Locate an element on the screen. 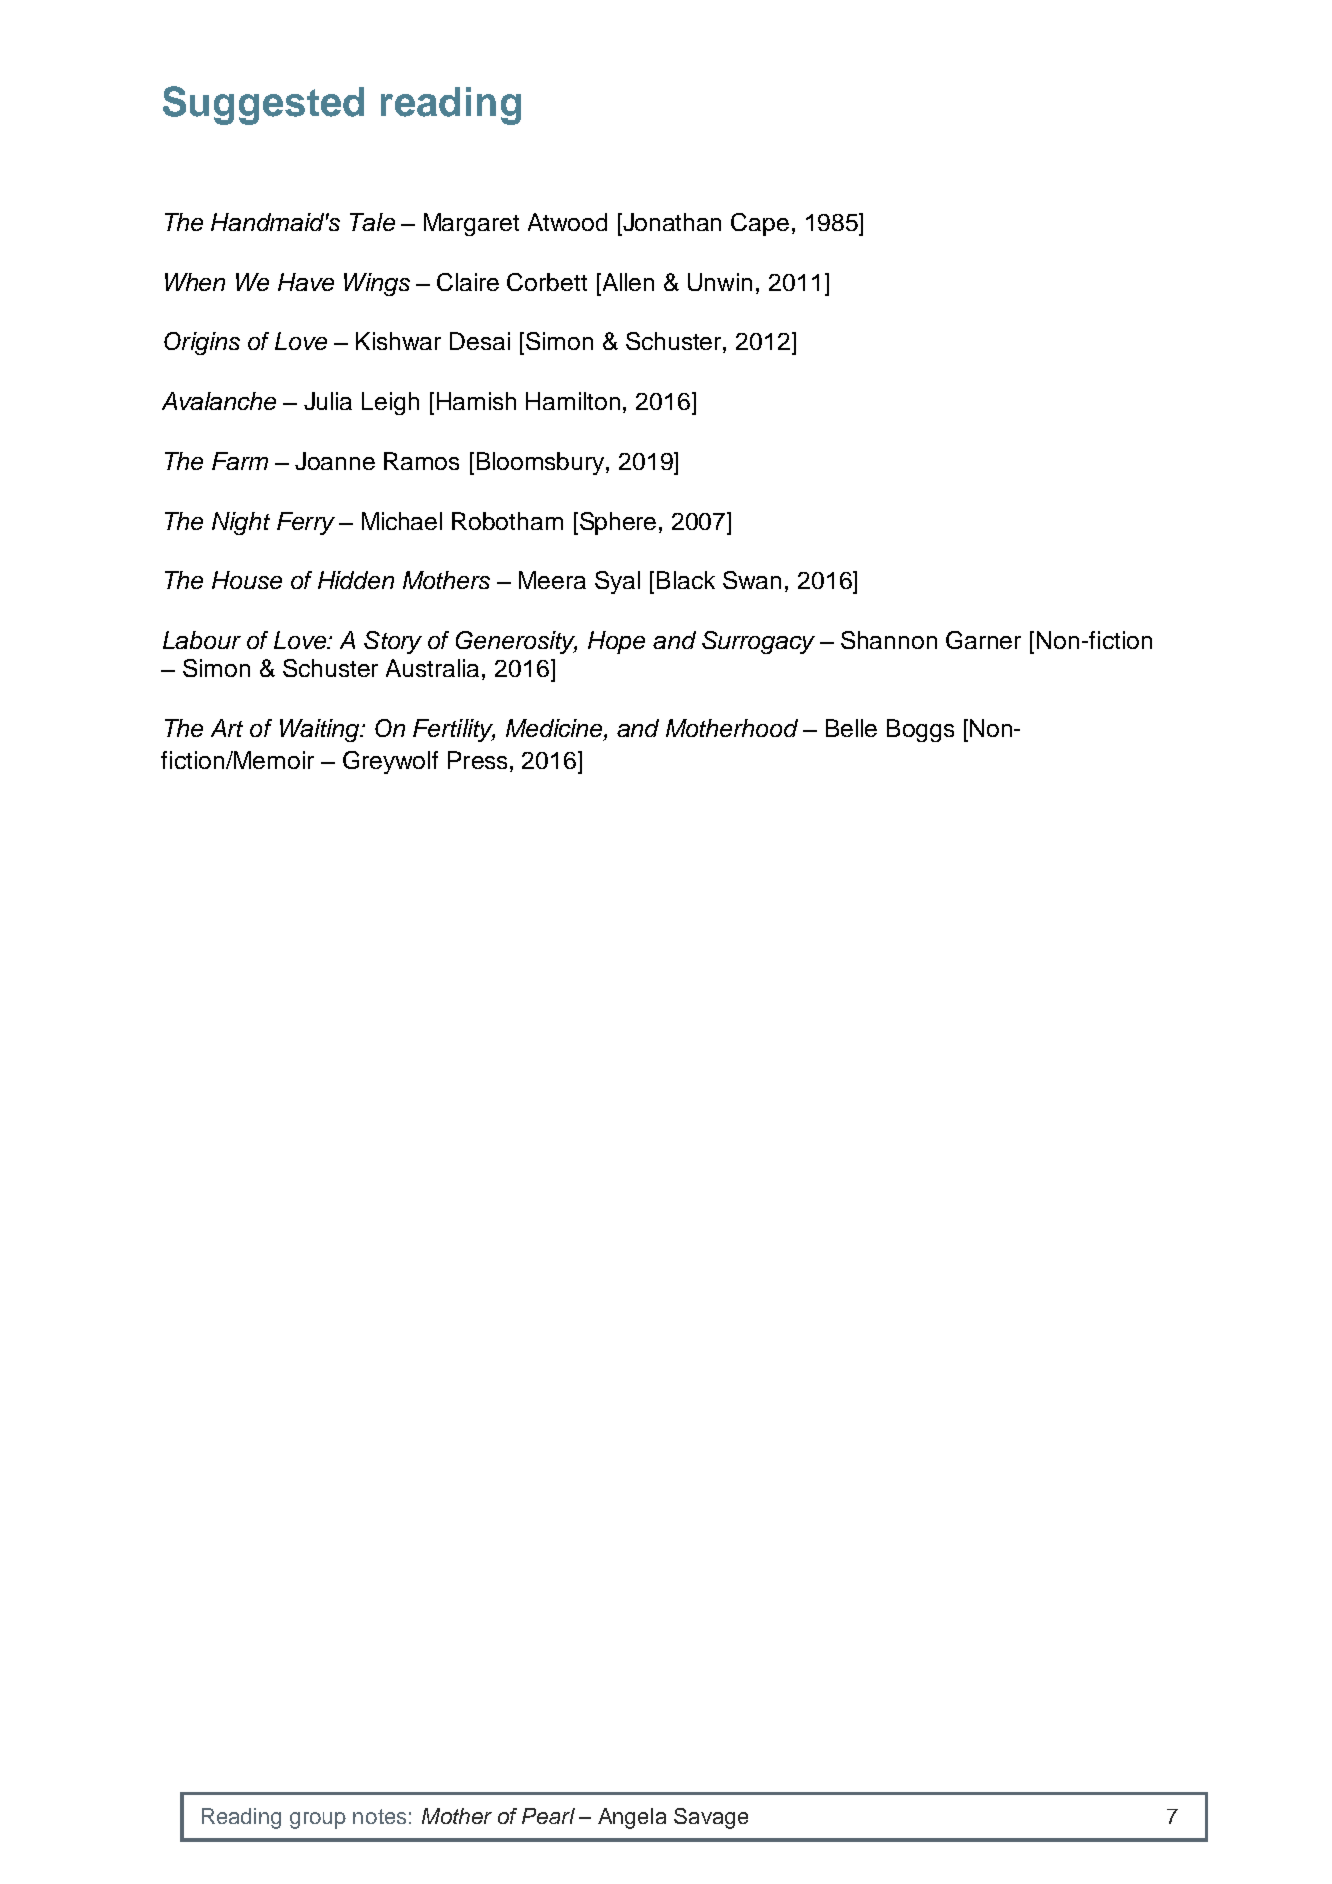  Pearl is located at coordinates (548, 1816).
